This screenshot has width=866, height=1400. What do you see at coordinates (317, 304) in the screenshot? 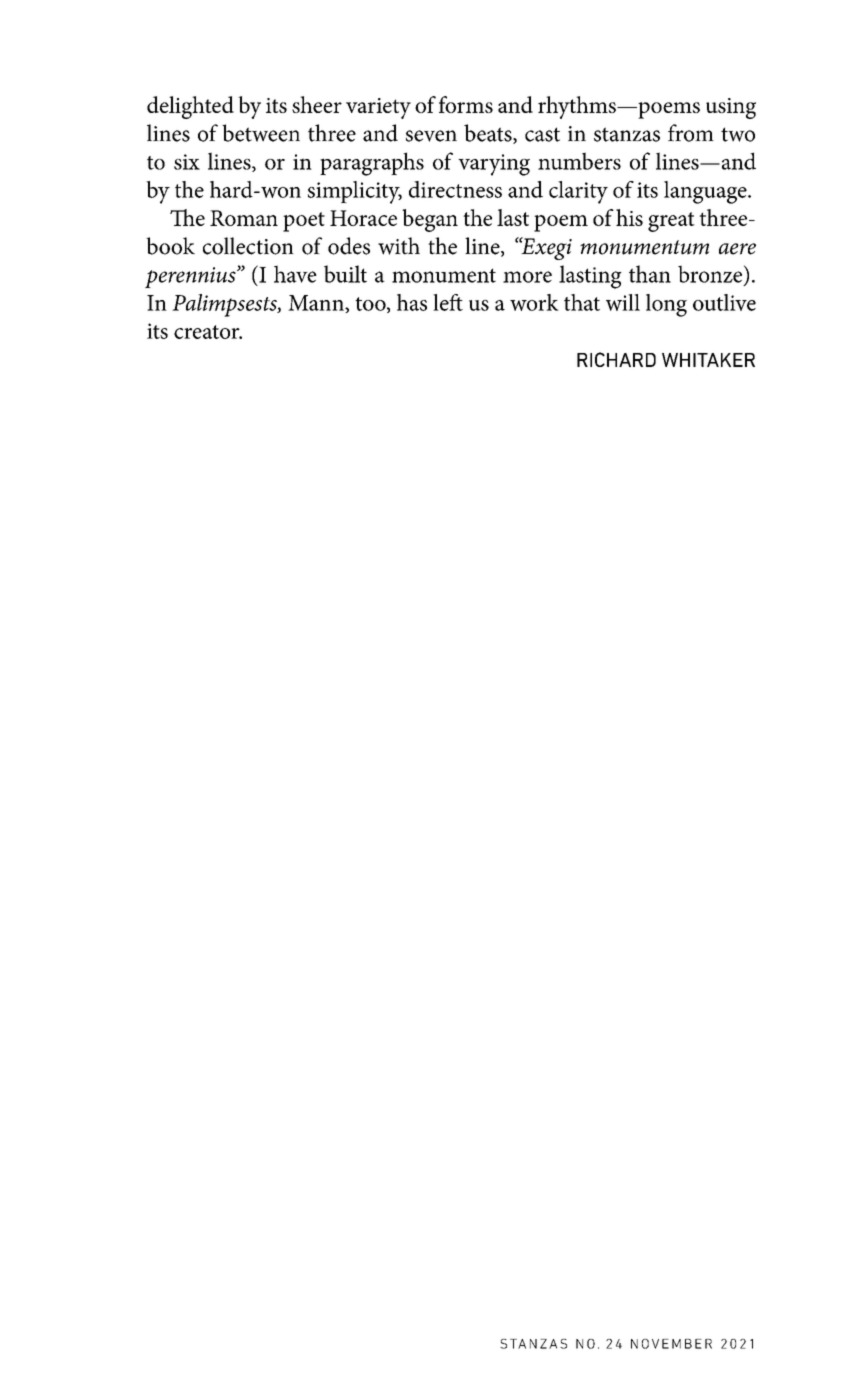
I see `Mann` at bounding box center [317, 304].
